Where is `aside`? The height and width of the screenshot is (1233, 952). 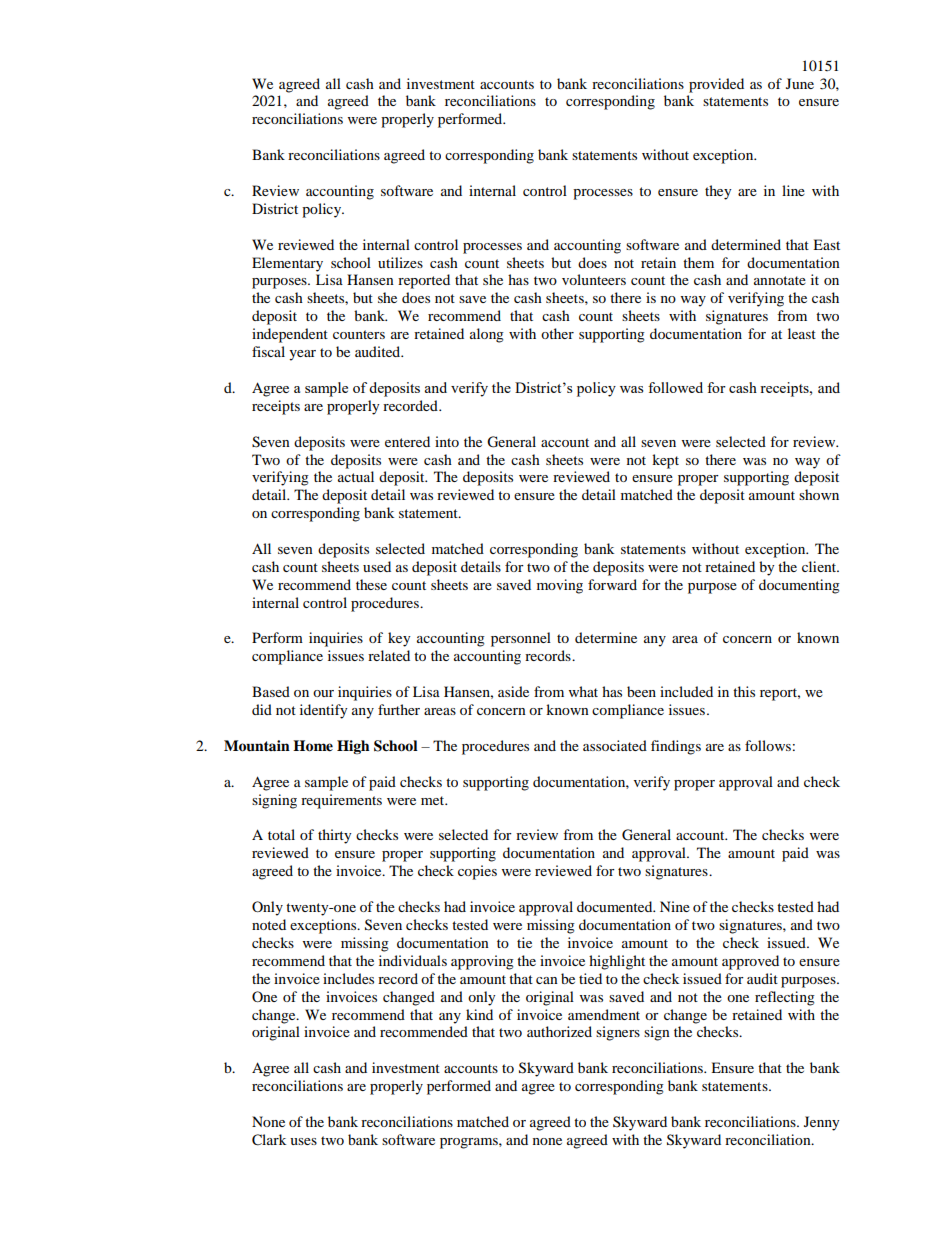 aside is located at coordinates (513, 691).
